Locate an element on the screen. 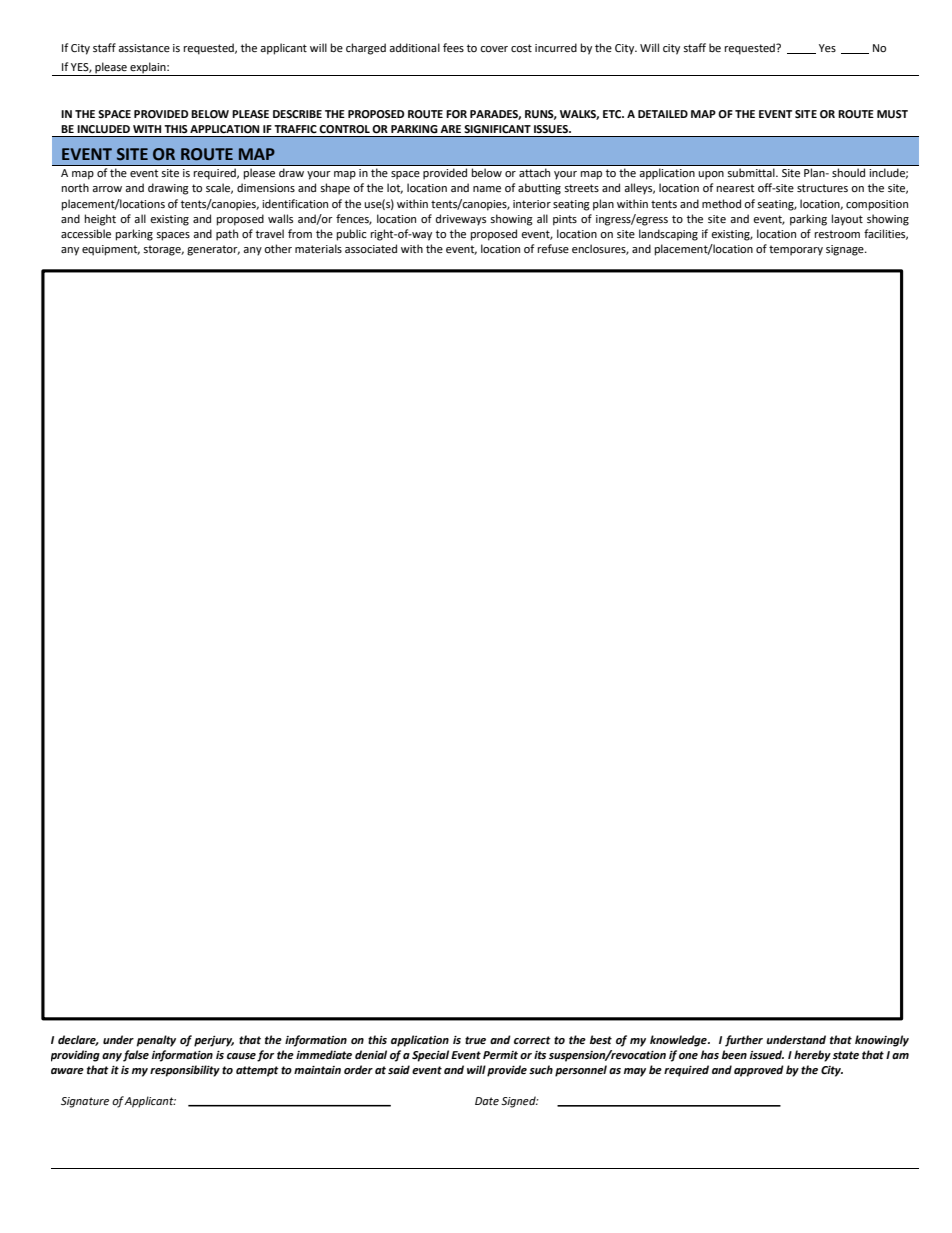 The width and height of the screenshot is (952, 1233). hereby is located at coordinates (812, 1056).
